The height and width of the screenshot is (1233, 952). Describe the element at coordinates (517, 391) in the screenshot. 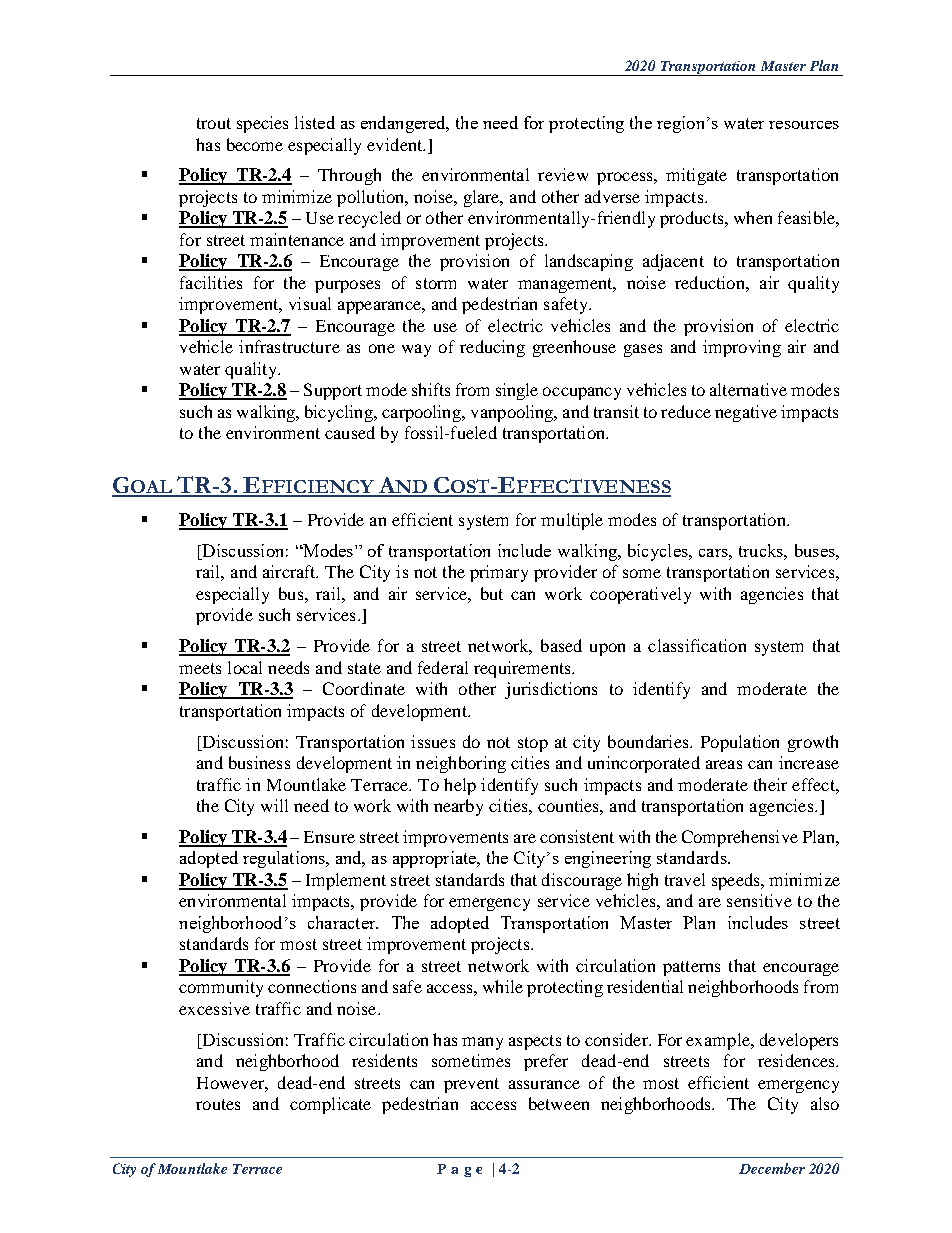

I see `single` at that location.
